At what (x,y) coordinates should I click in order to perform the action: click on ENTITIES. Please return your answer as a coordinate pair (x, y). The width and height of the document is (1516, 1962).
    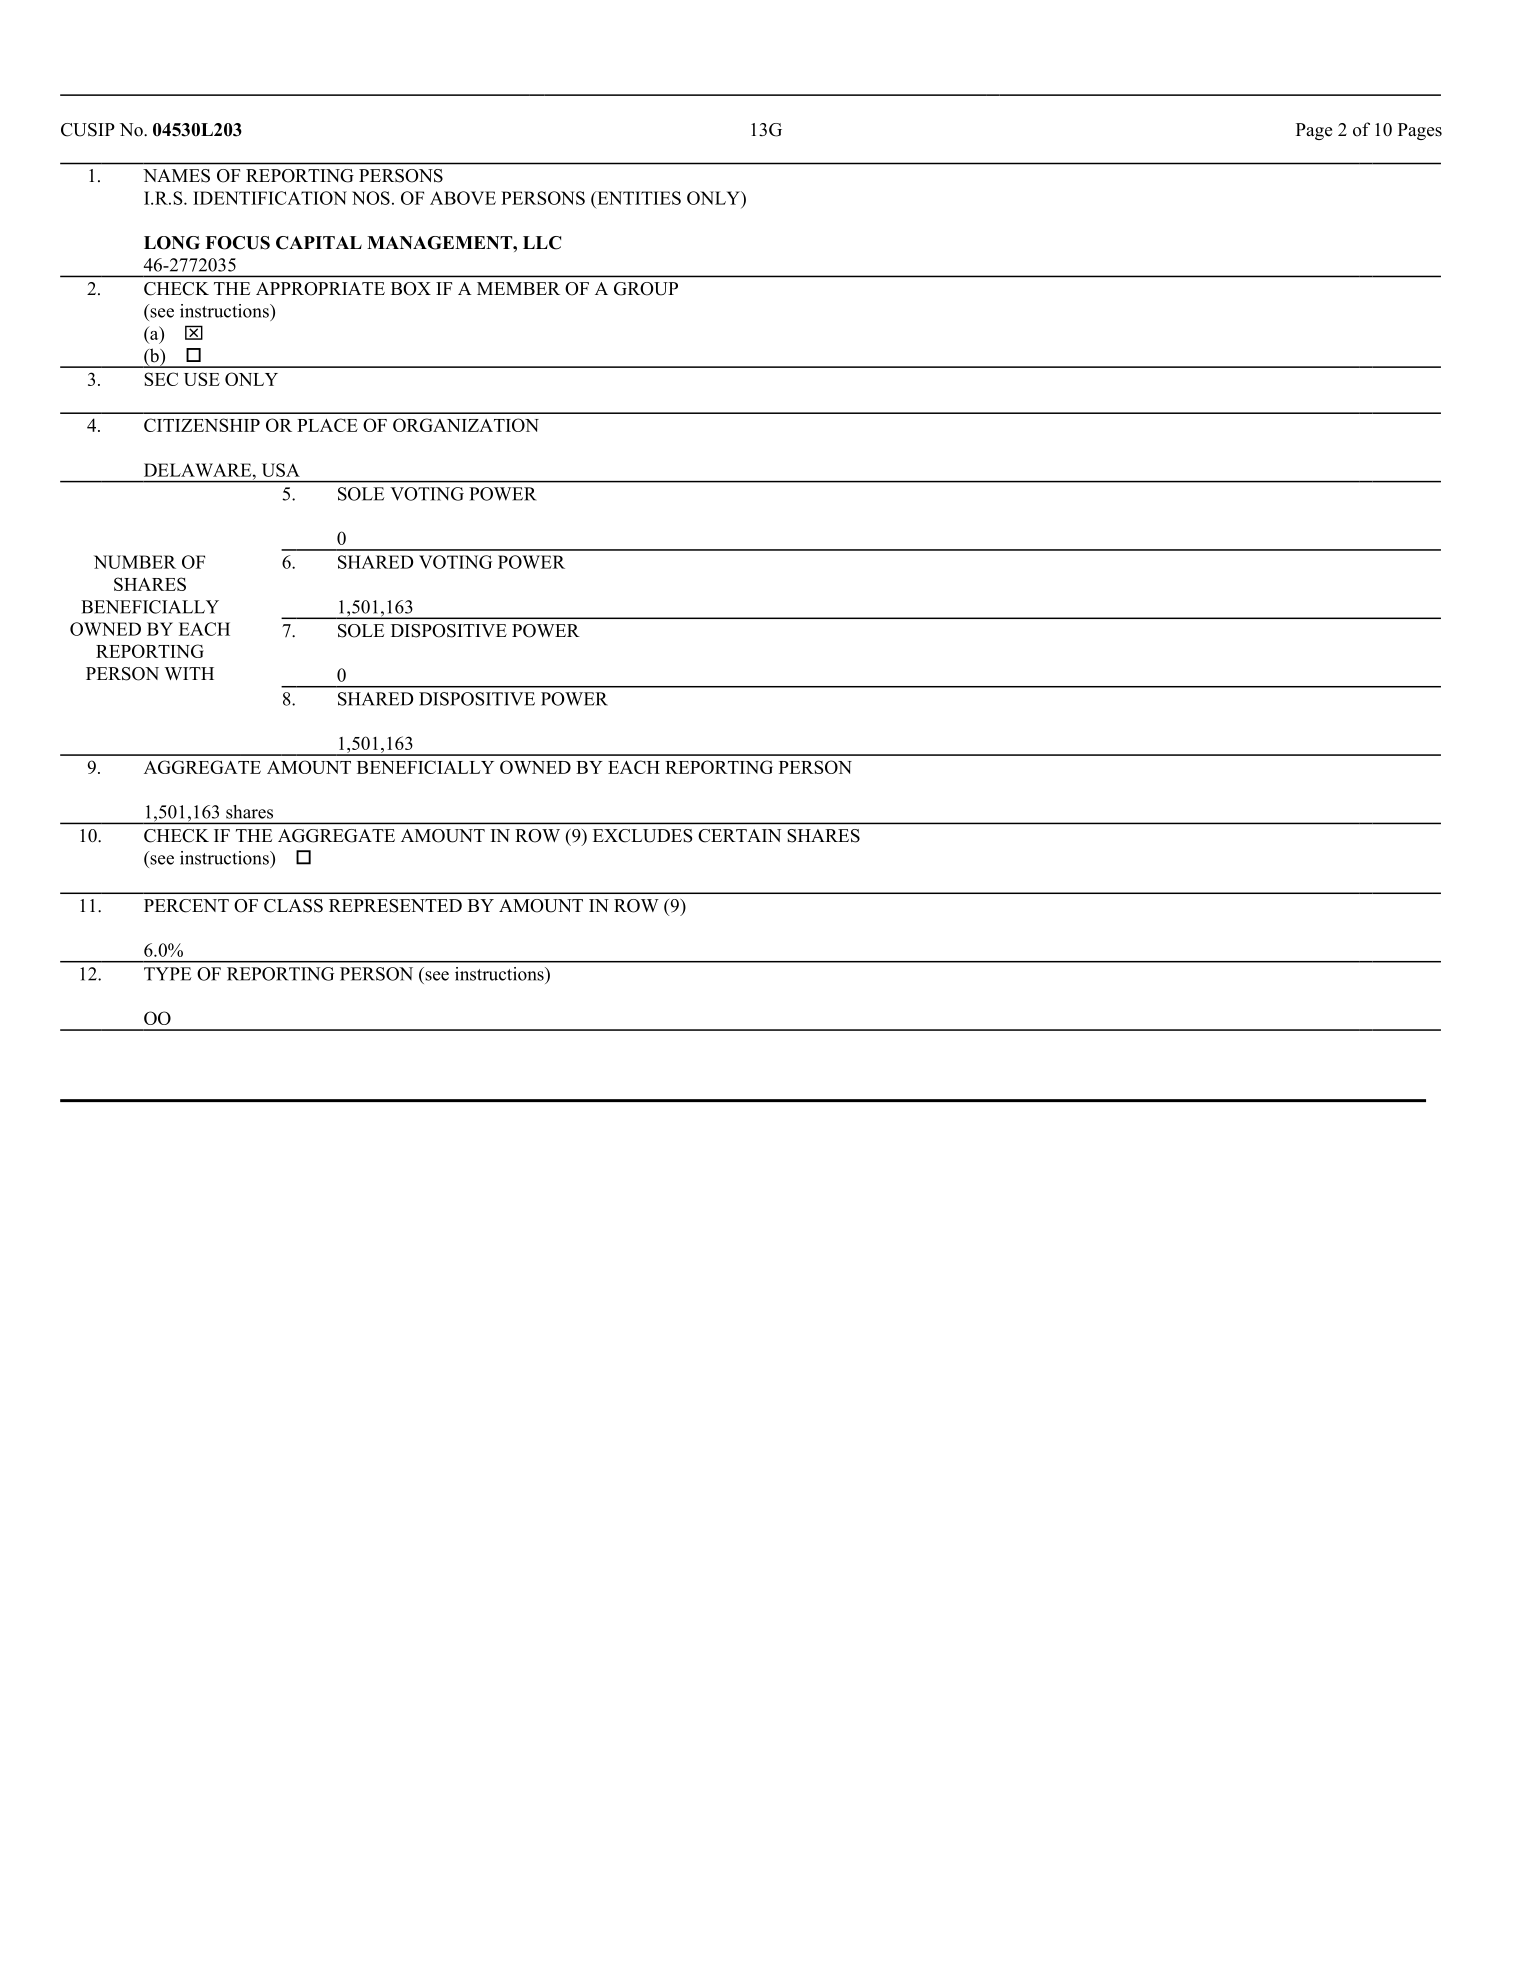
    Looking at the image, I should click on (638, 198).
